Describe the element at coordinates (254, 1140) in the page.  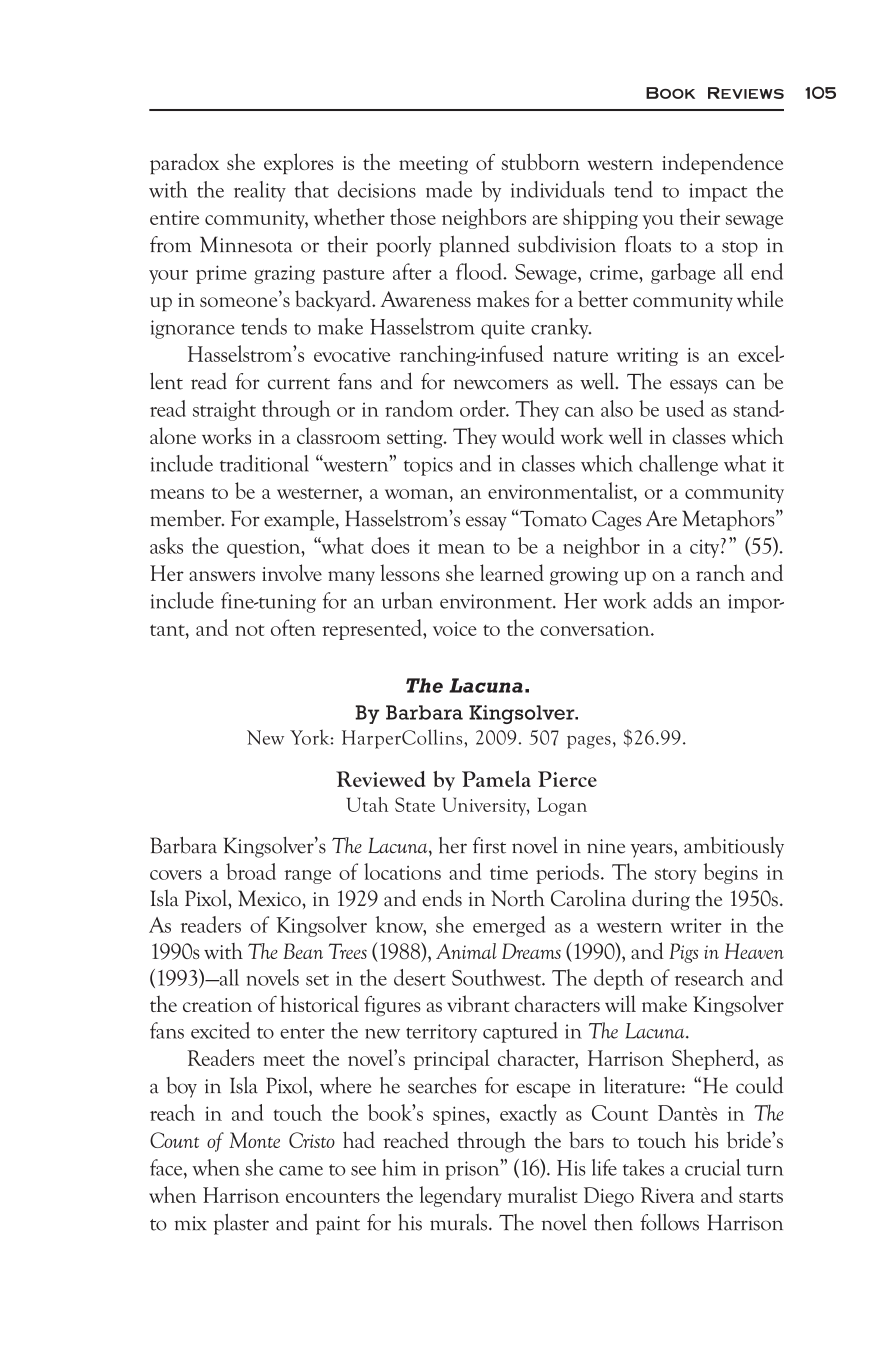
I see `Monte` at that location.
